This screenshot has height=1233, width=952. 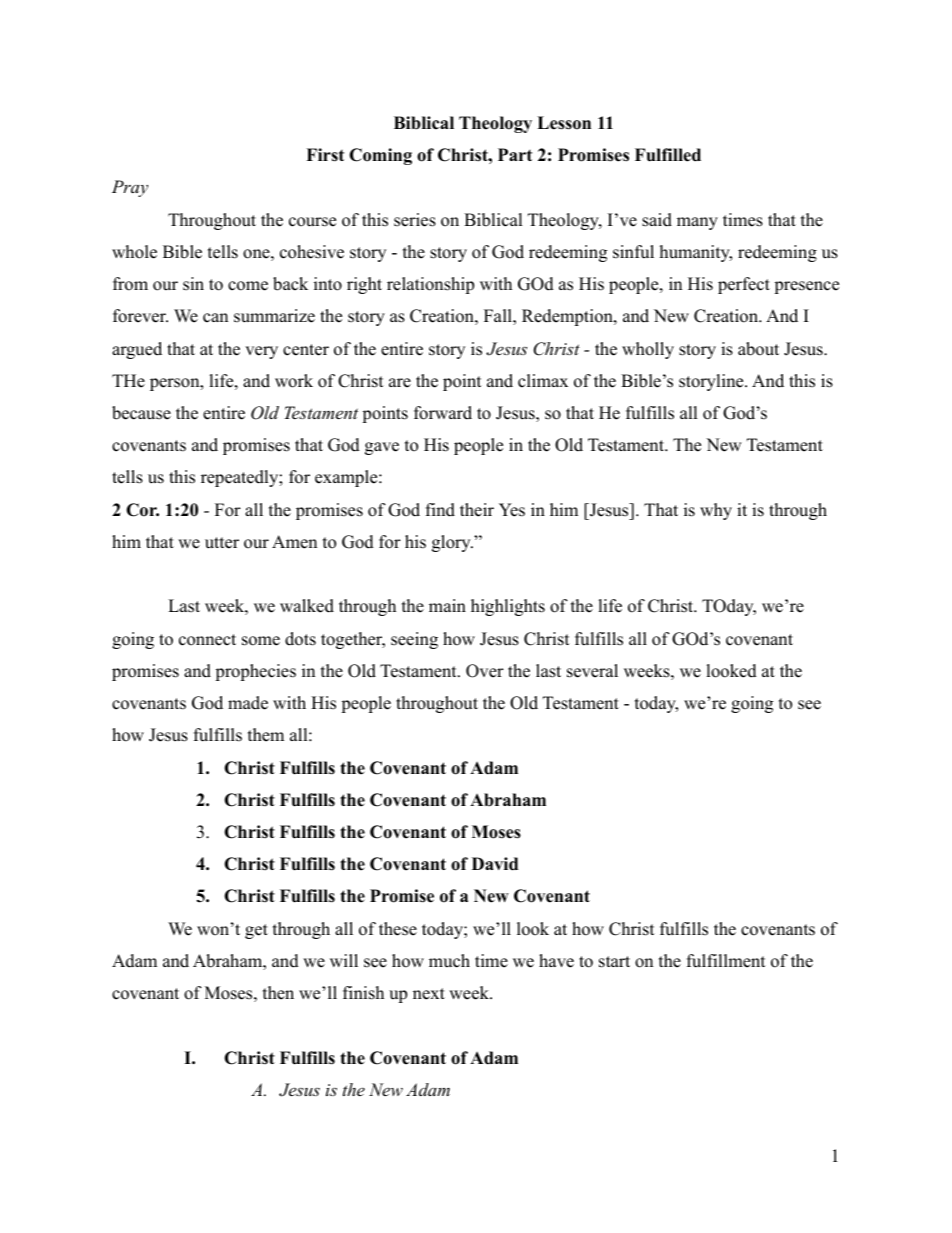 I want to click on much, so click(x=449, y=961).
